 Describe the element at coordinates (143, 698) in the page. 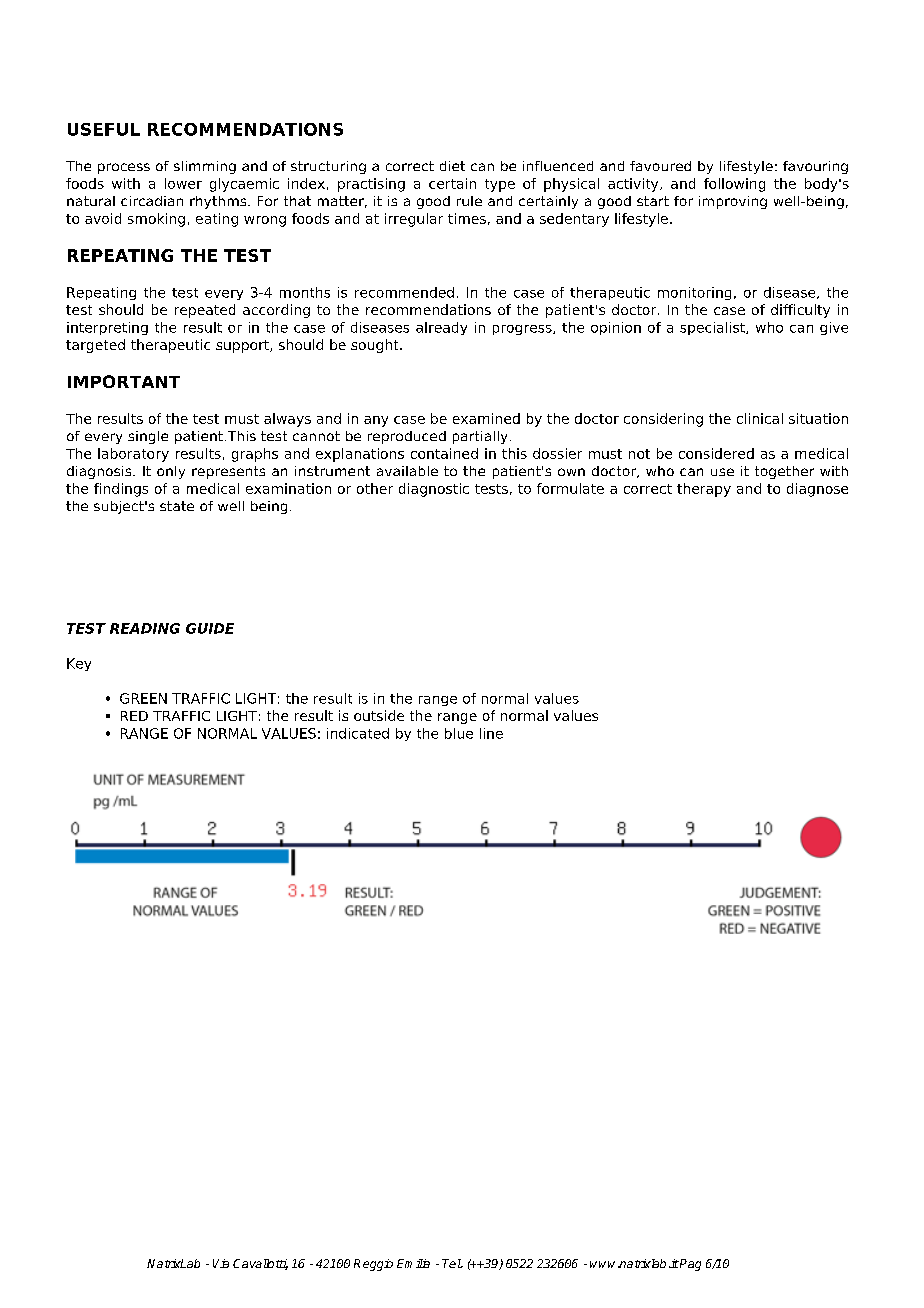

I see `GREEN` at that location.
